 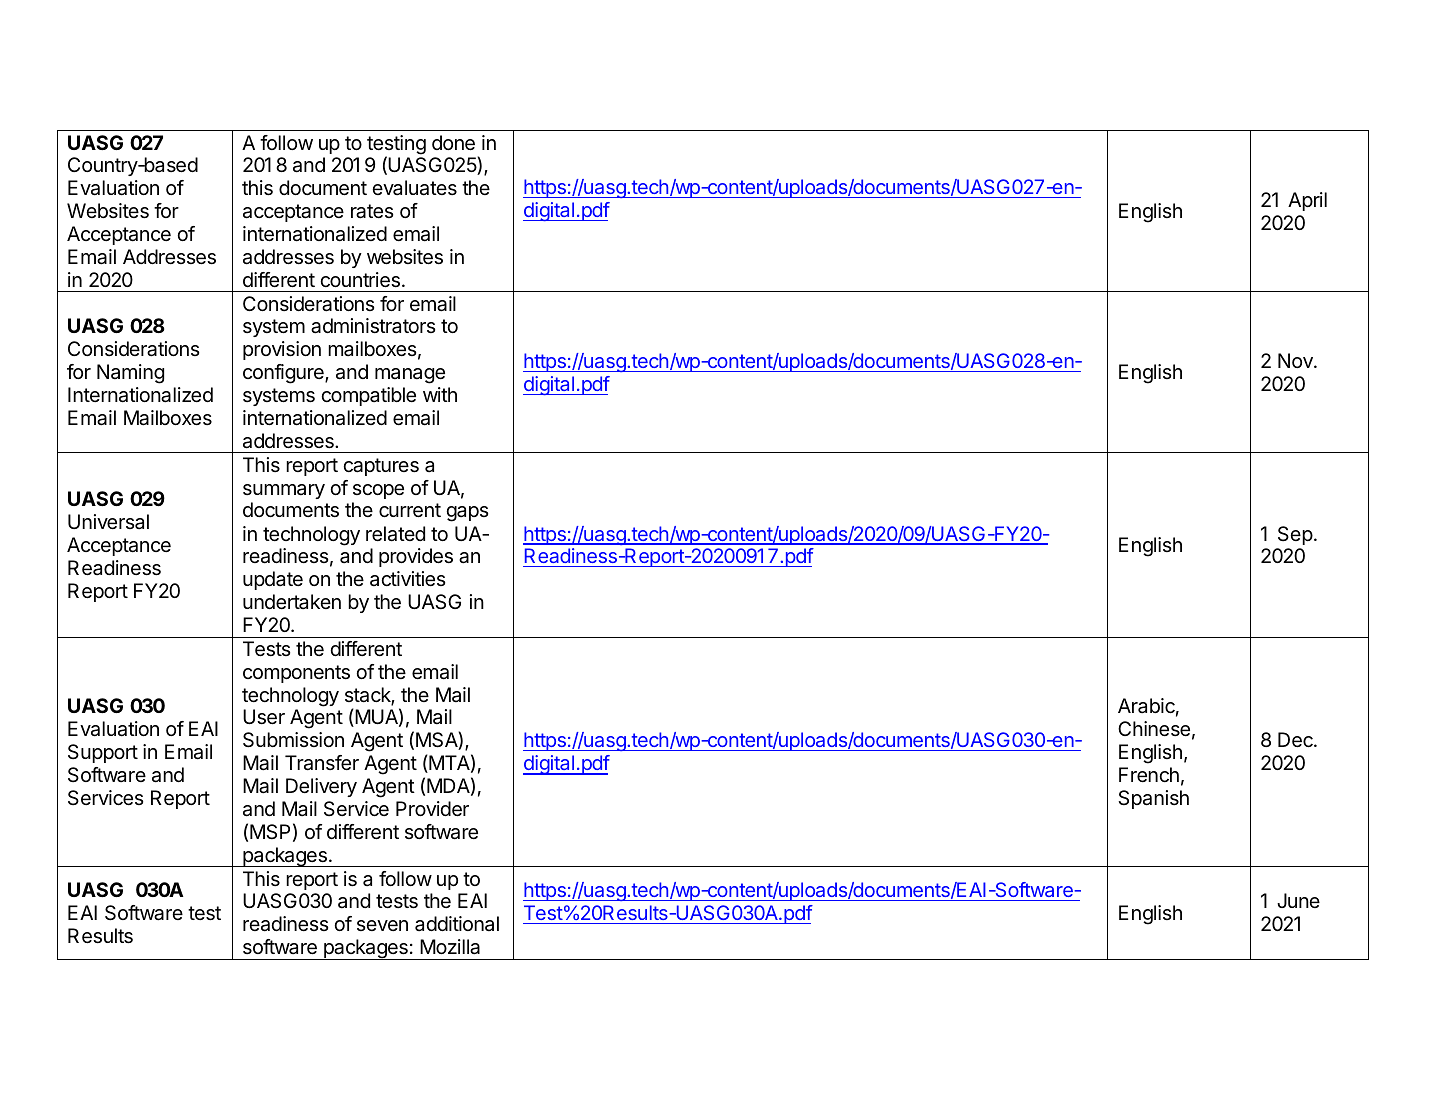 I want to click on provision, so click(x=282, y=350).
